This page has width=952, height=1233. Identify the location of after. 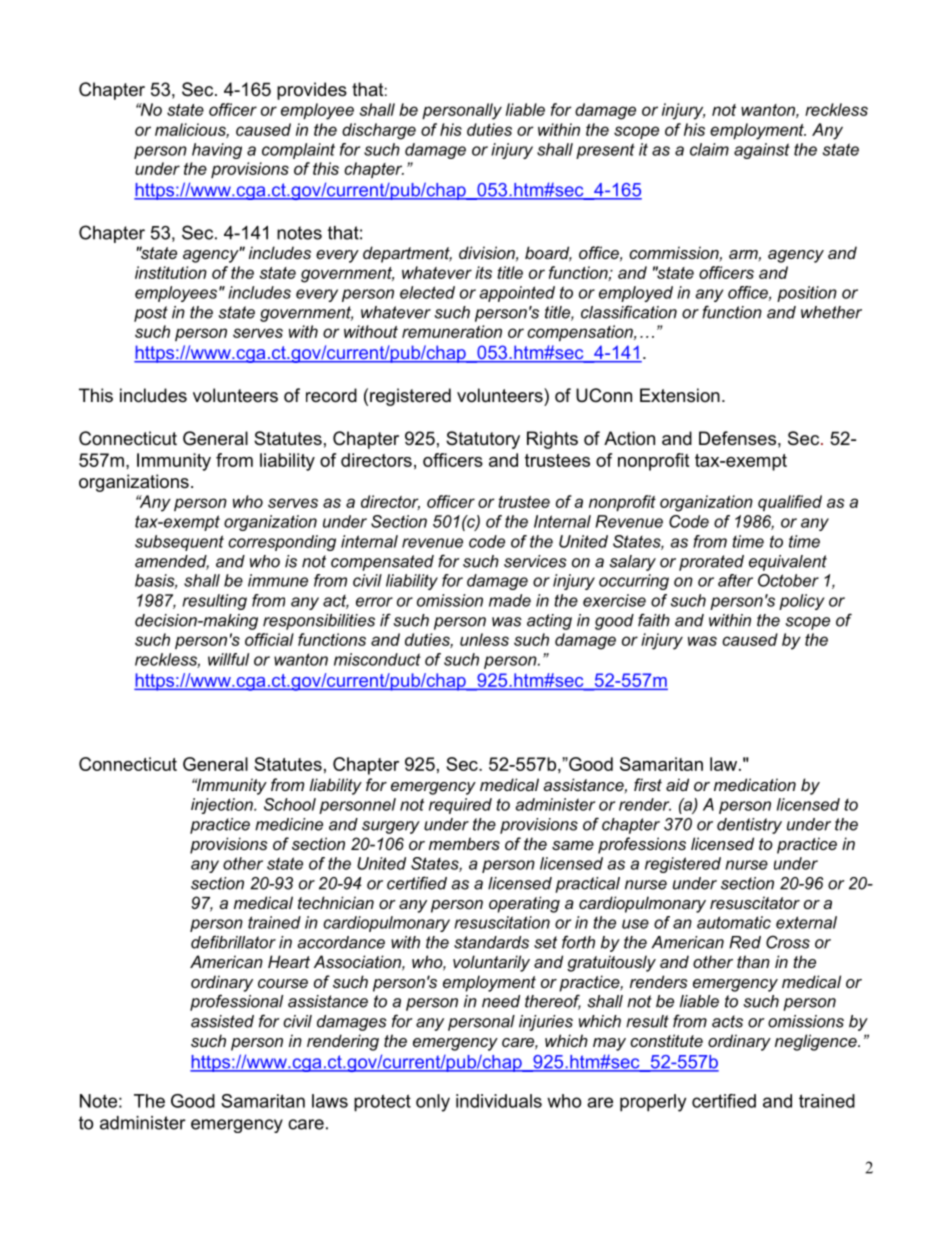
(735, 580).
